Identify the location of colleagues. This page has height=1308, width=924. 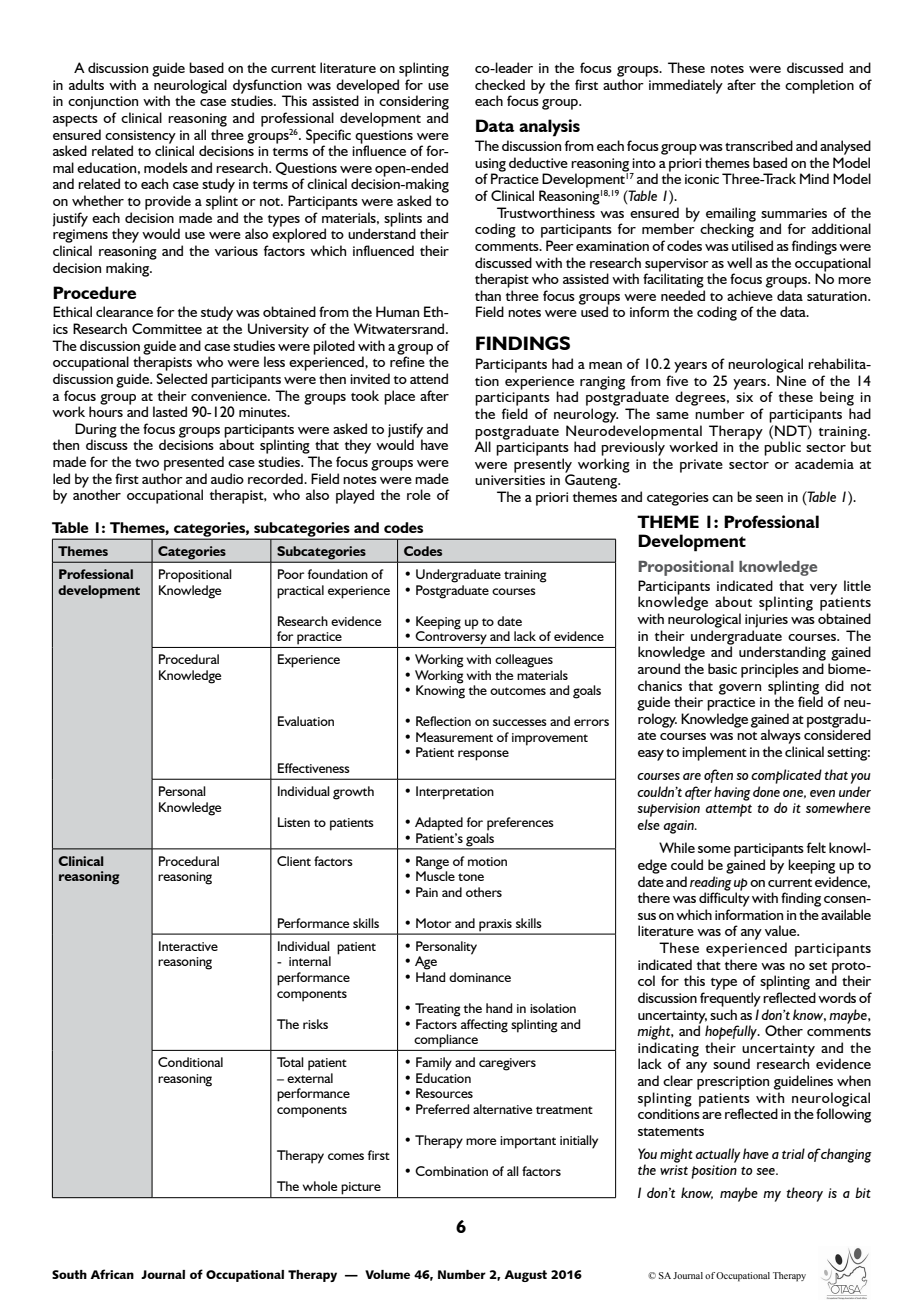
(524, 661).
